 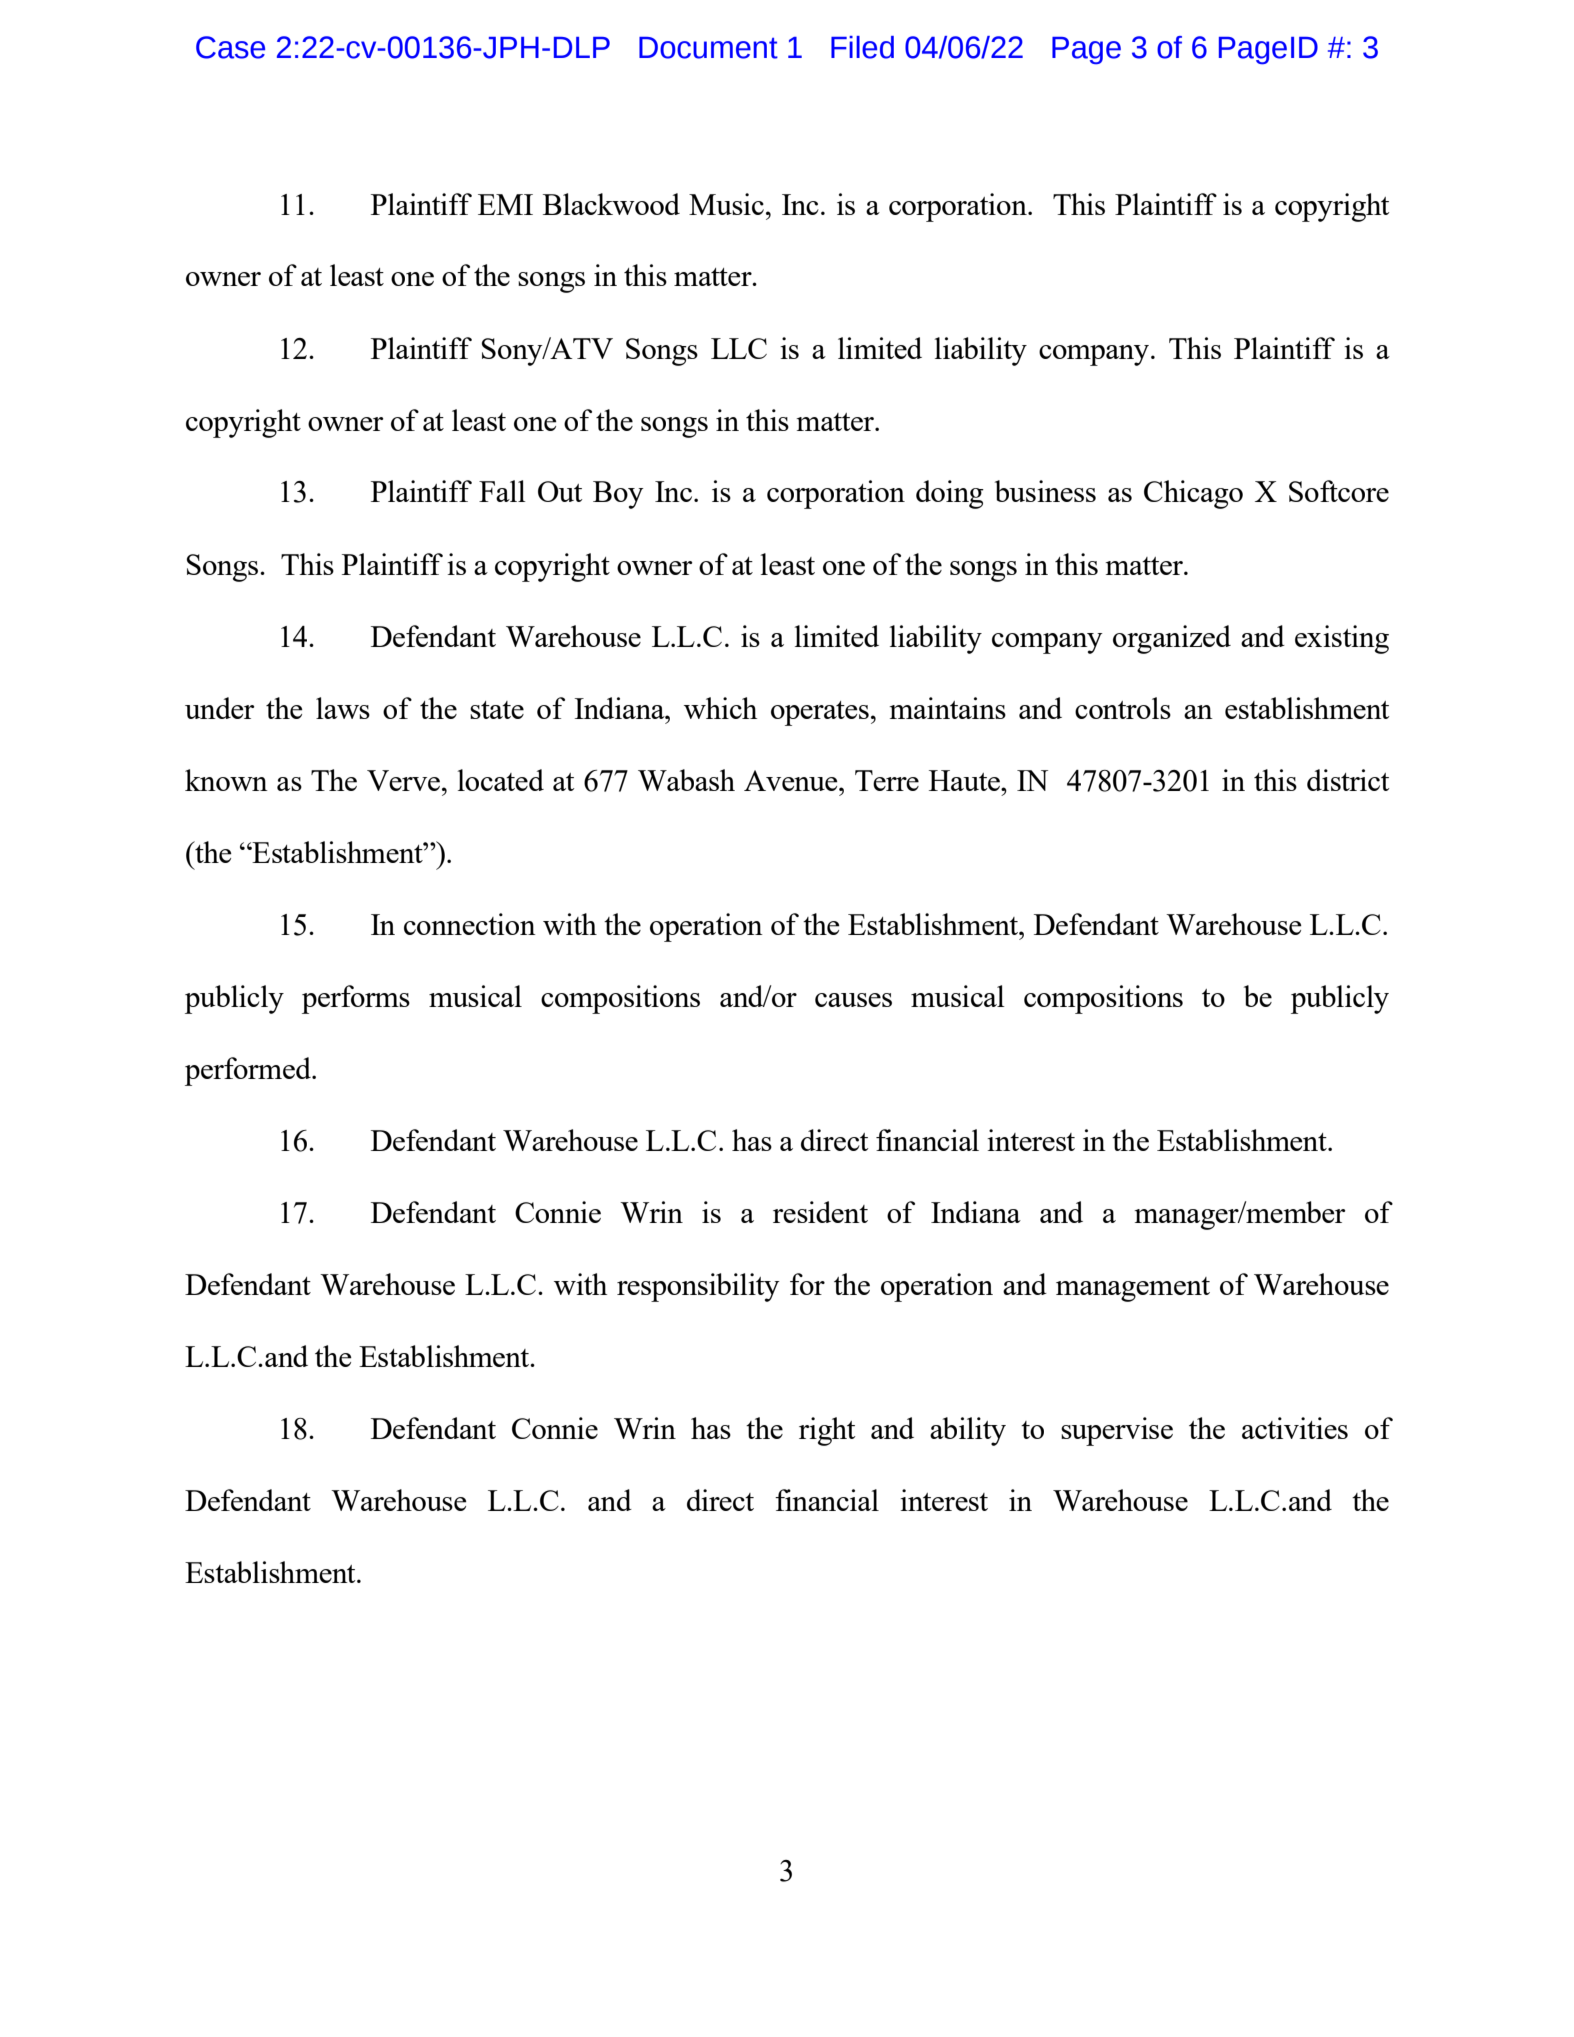 I want to click on resident, so click(x=820, y=1212).
